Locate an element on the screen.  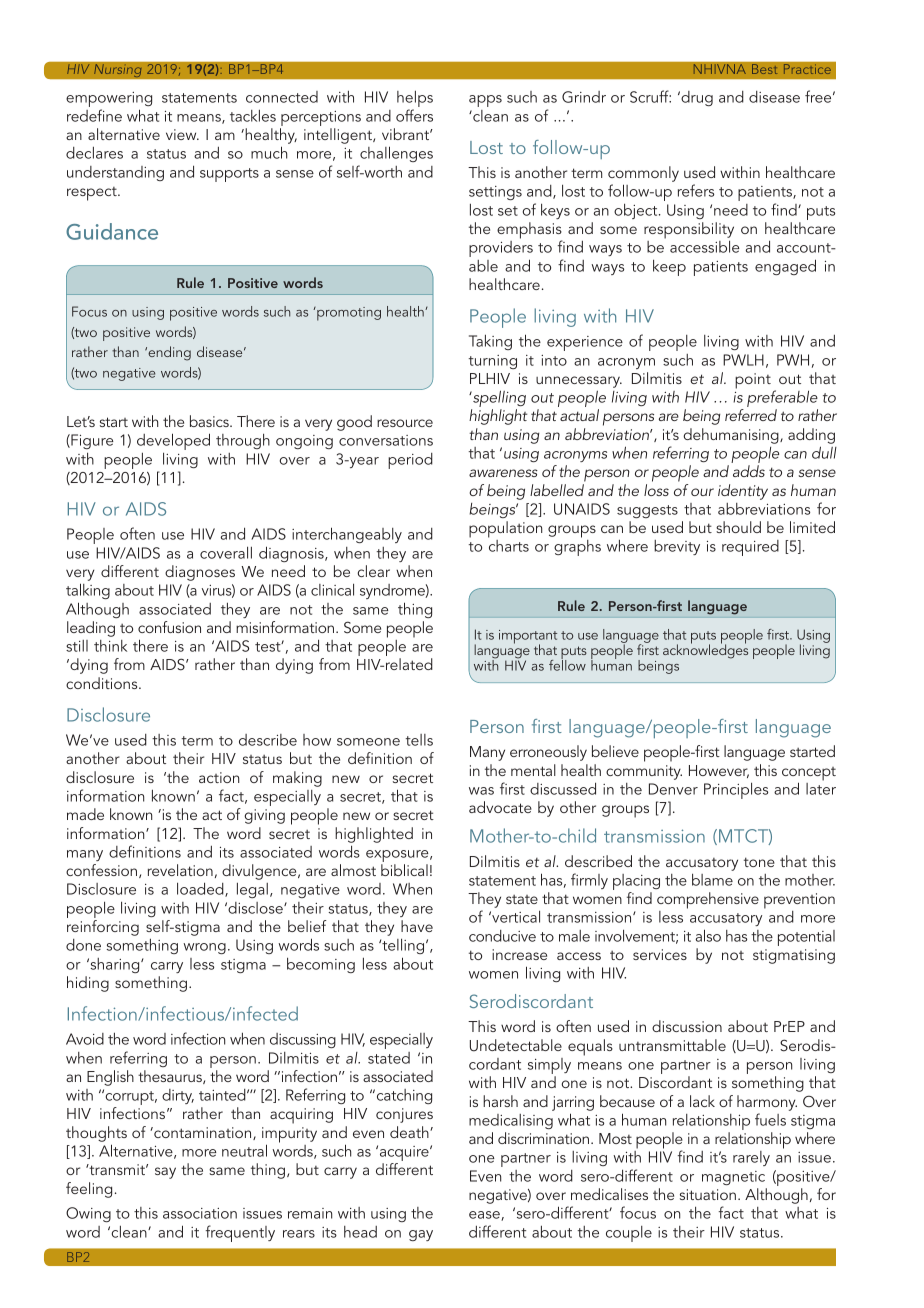
say is located at coordinates (165, 1173).
